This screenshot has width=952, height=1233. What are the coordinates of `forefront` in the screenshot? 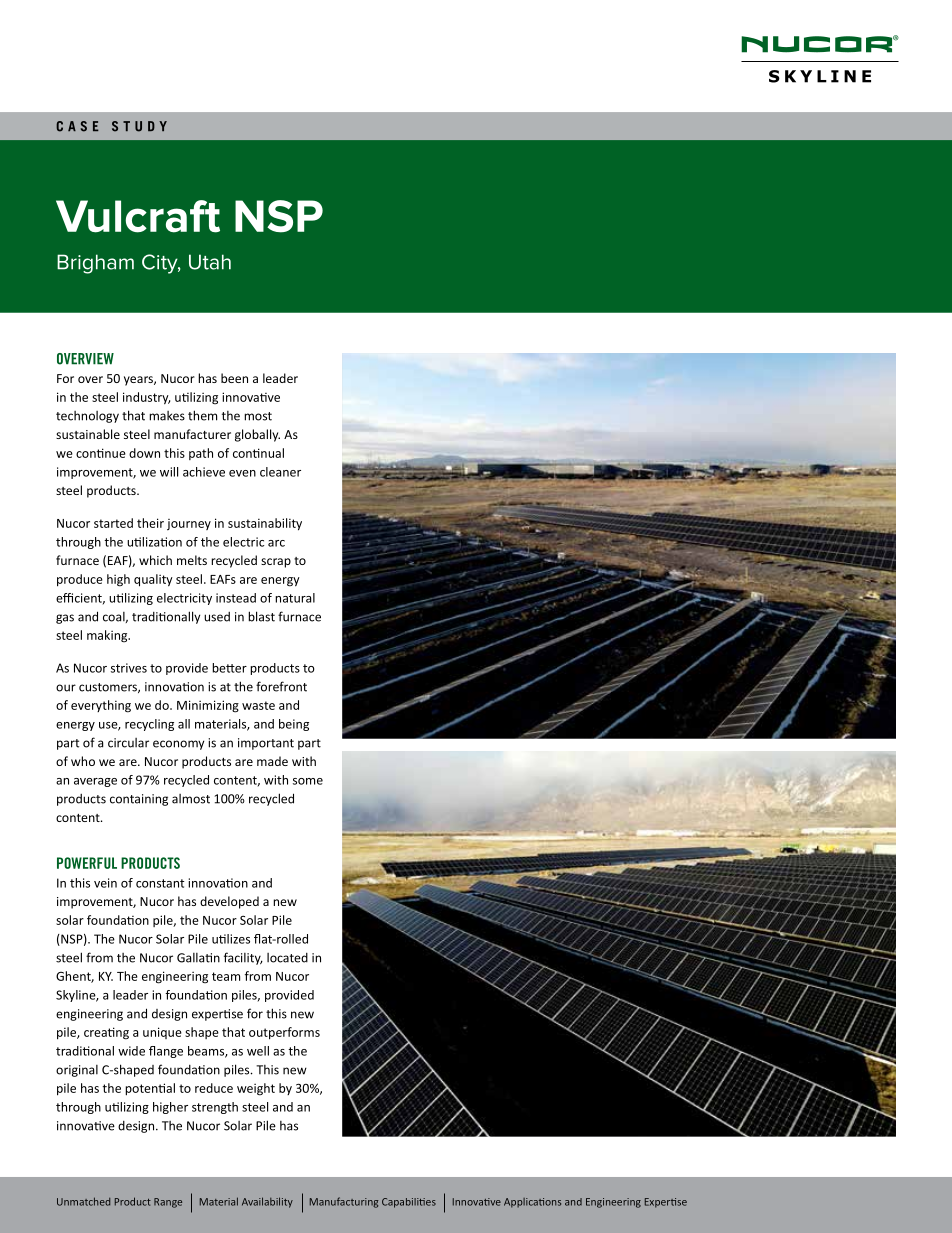 It's located at (281, 686).
